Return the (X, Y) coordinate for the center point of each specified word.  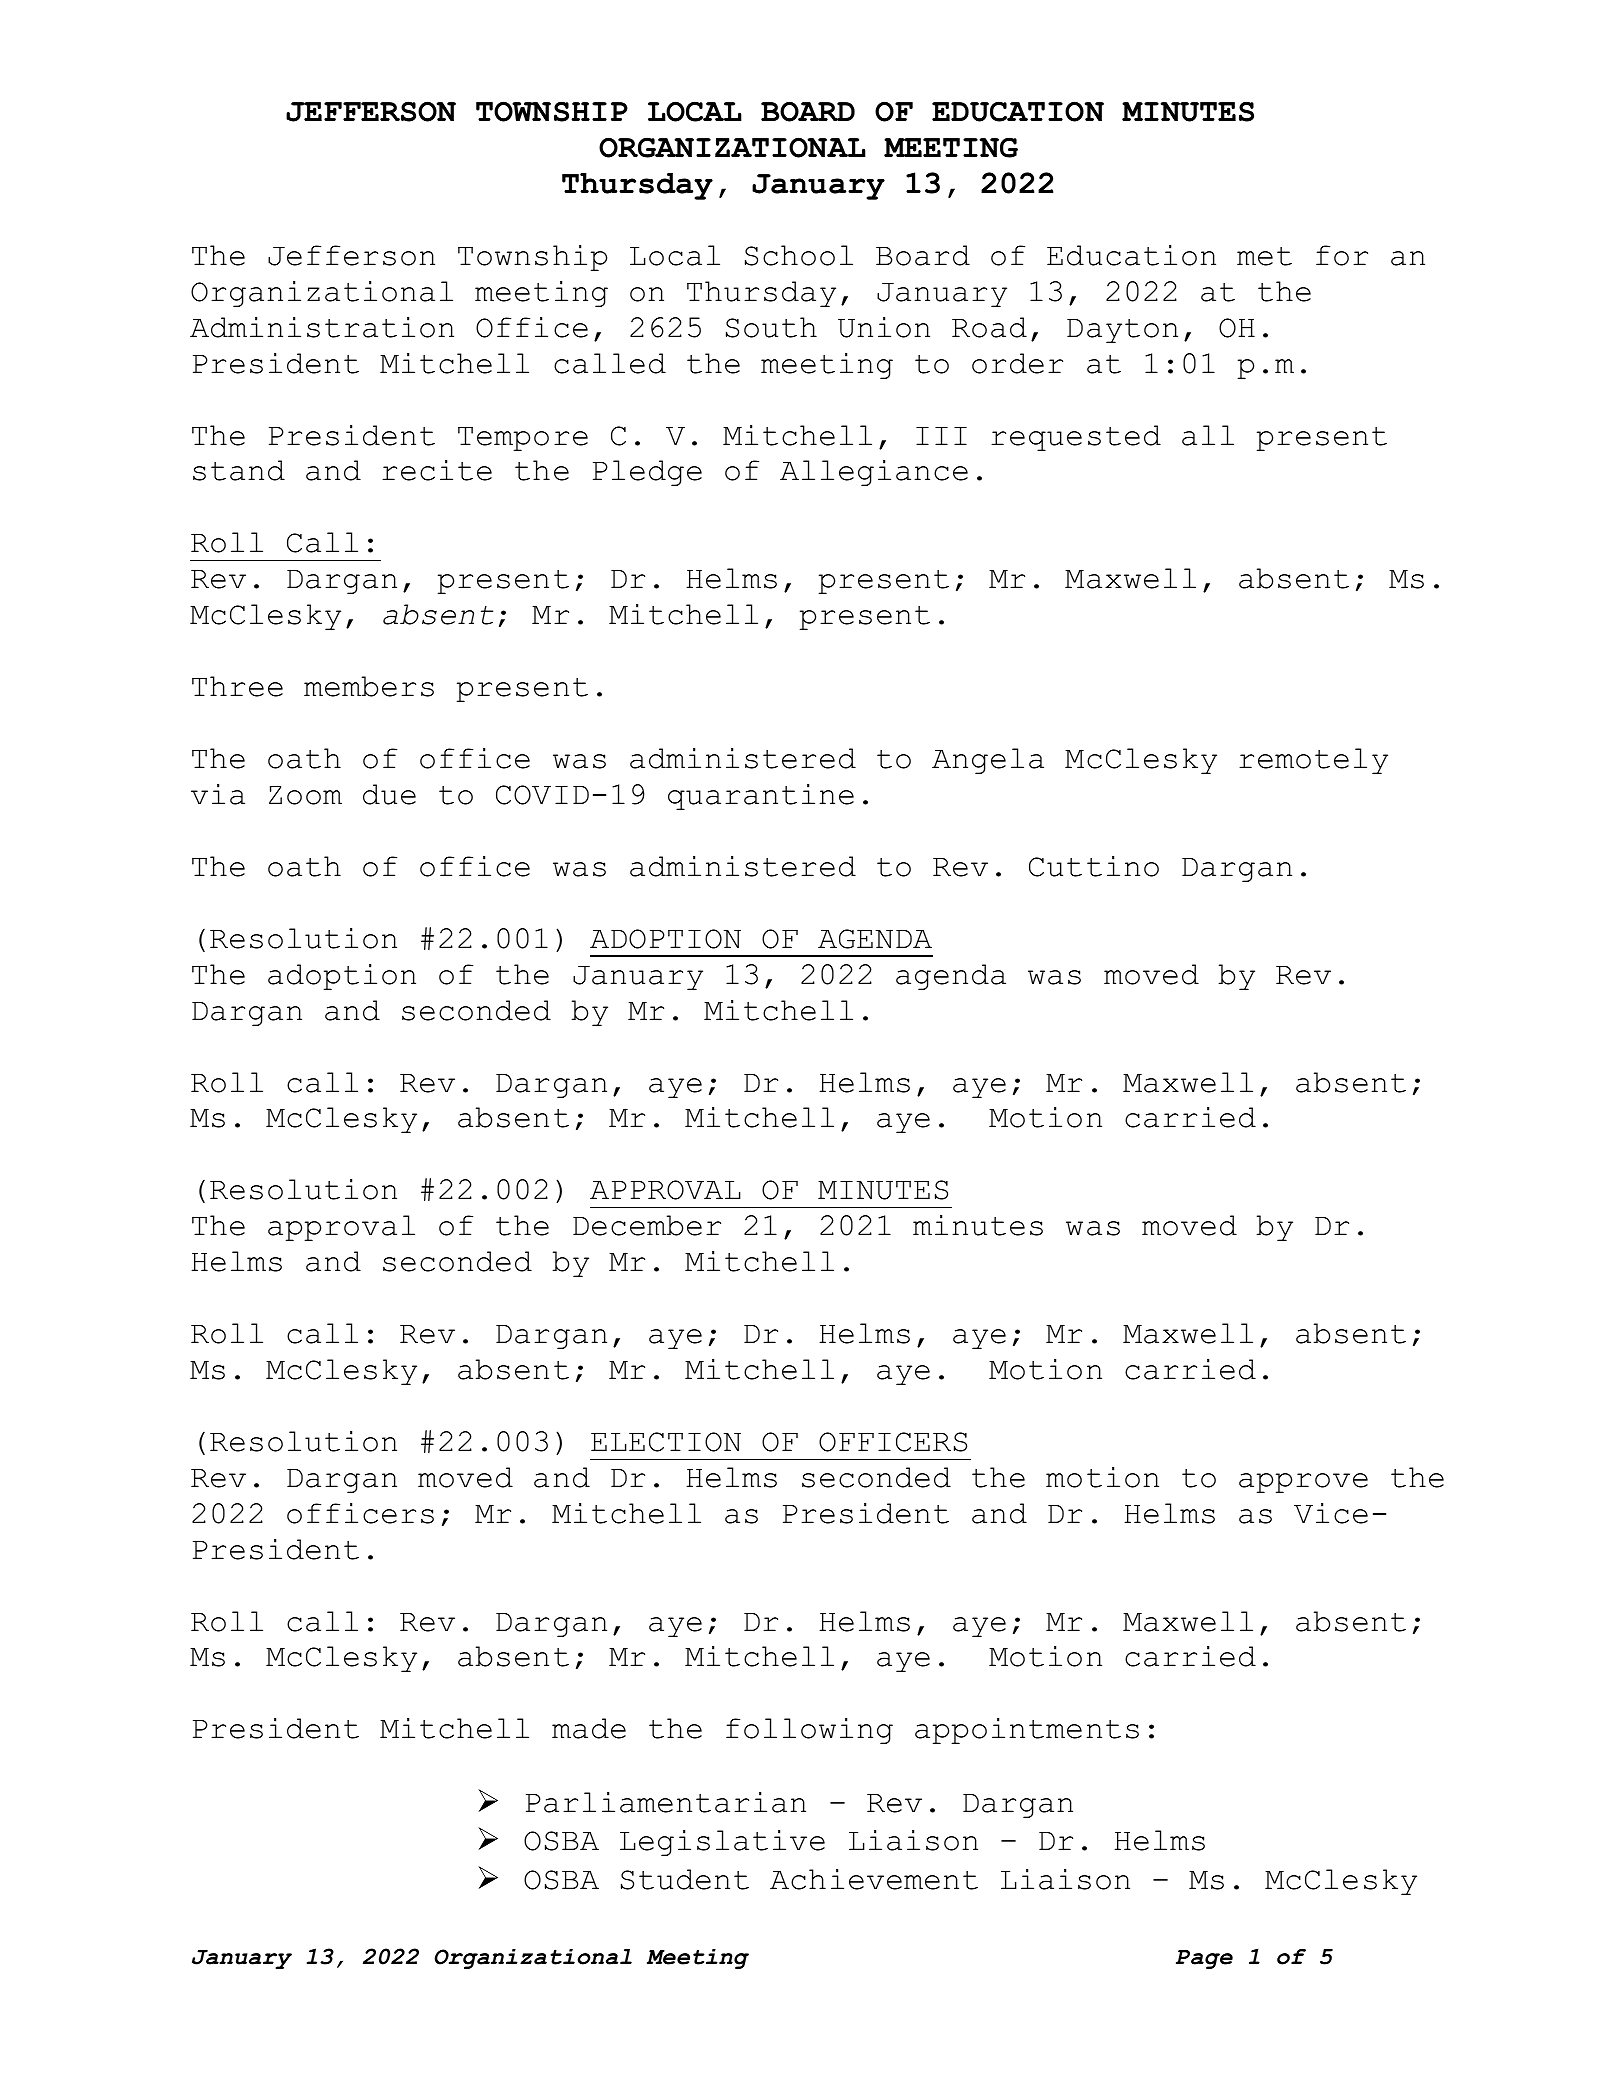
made (589, 1728)
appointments (1027, 1731)
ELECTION (666, 1442)
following (809, 1731)
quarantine (761, 797)
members (369, 686)
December (647, 1225)
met (1264, 256)
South (771, 327)
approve (1303, 1483)
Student (685, 1879)
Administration (322, 327)
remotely (1313, 761)
